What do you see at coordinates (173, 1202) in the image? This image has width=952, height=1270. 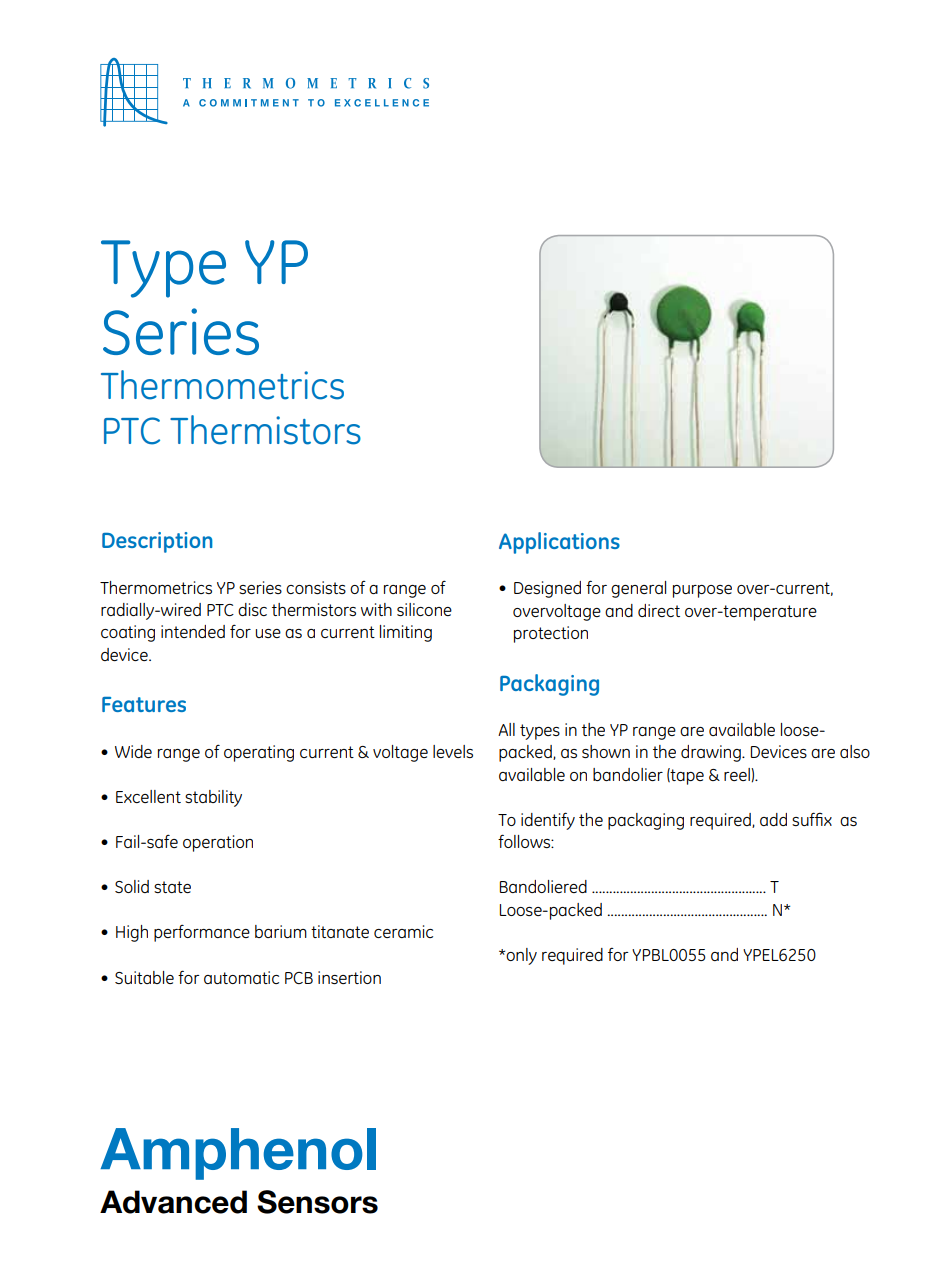 I see `Advanced` at bounding box center [173, 1202].
